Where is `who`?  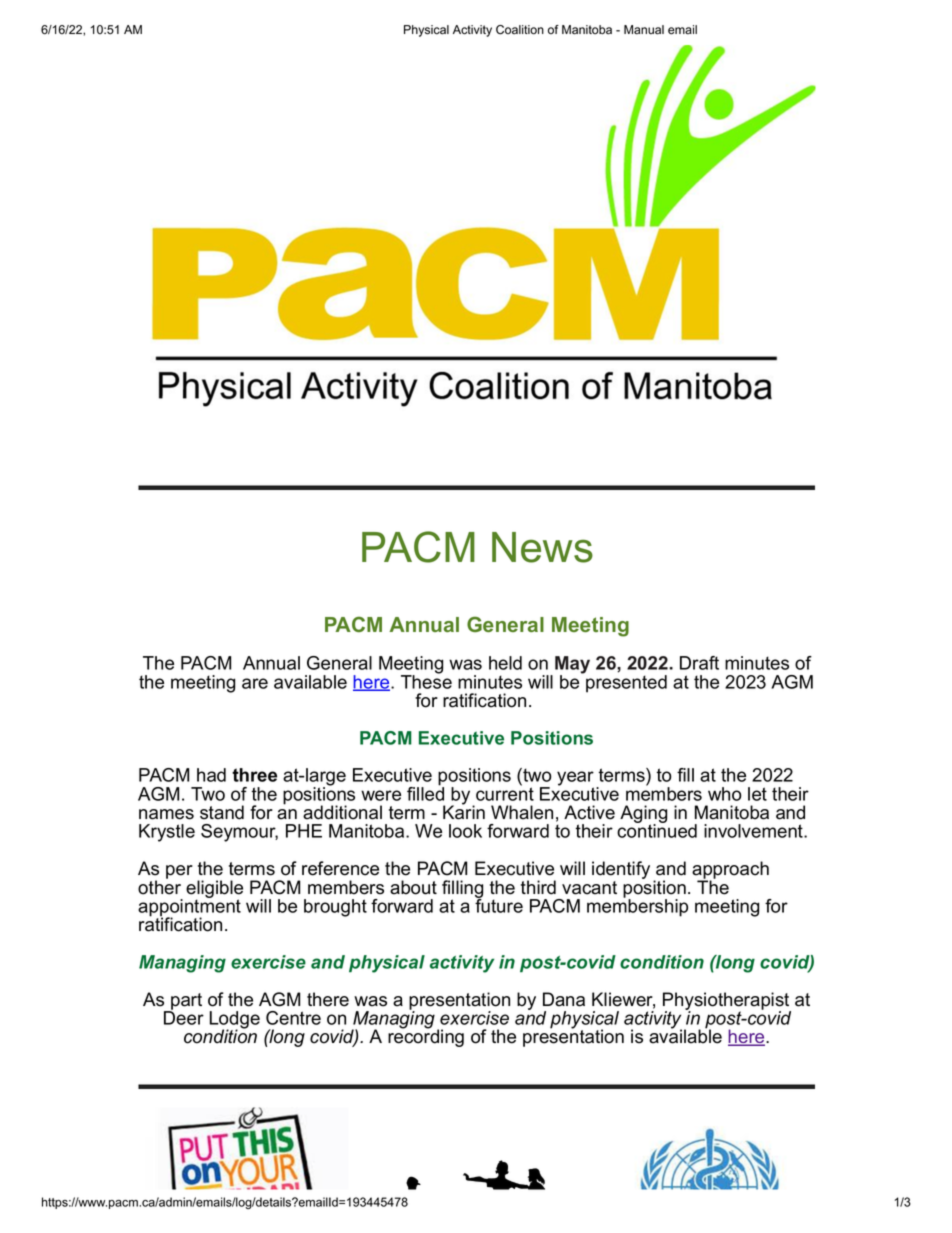
who is located at coordinates (725, 794).
